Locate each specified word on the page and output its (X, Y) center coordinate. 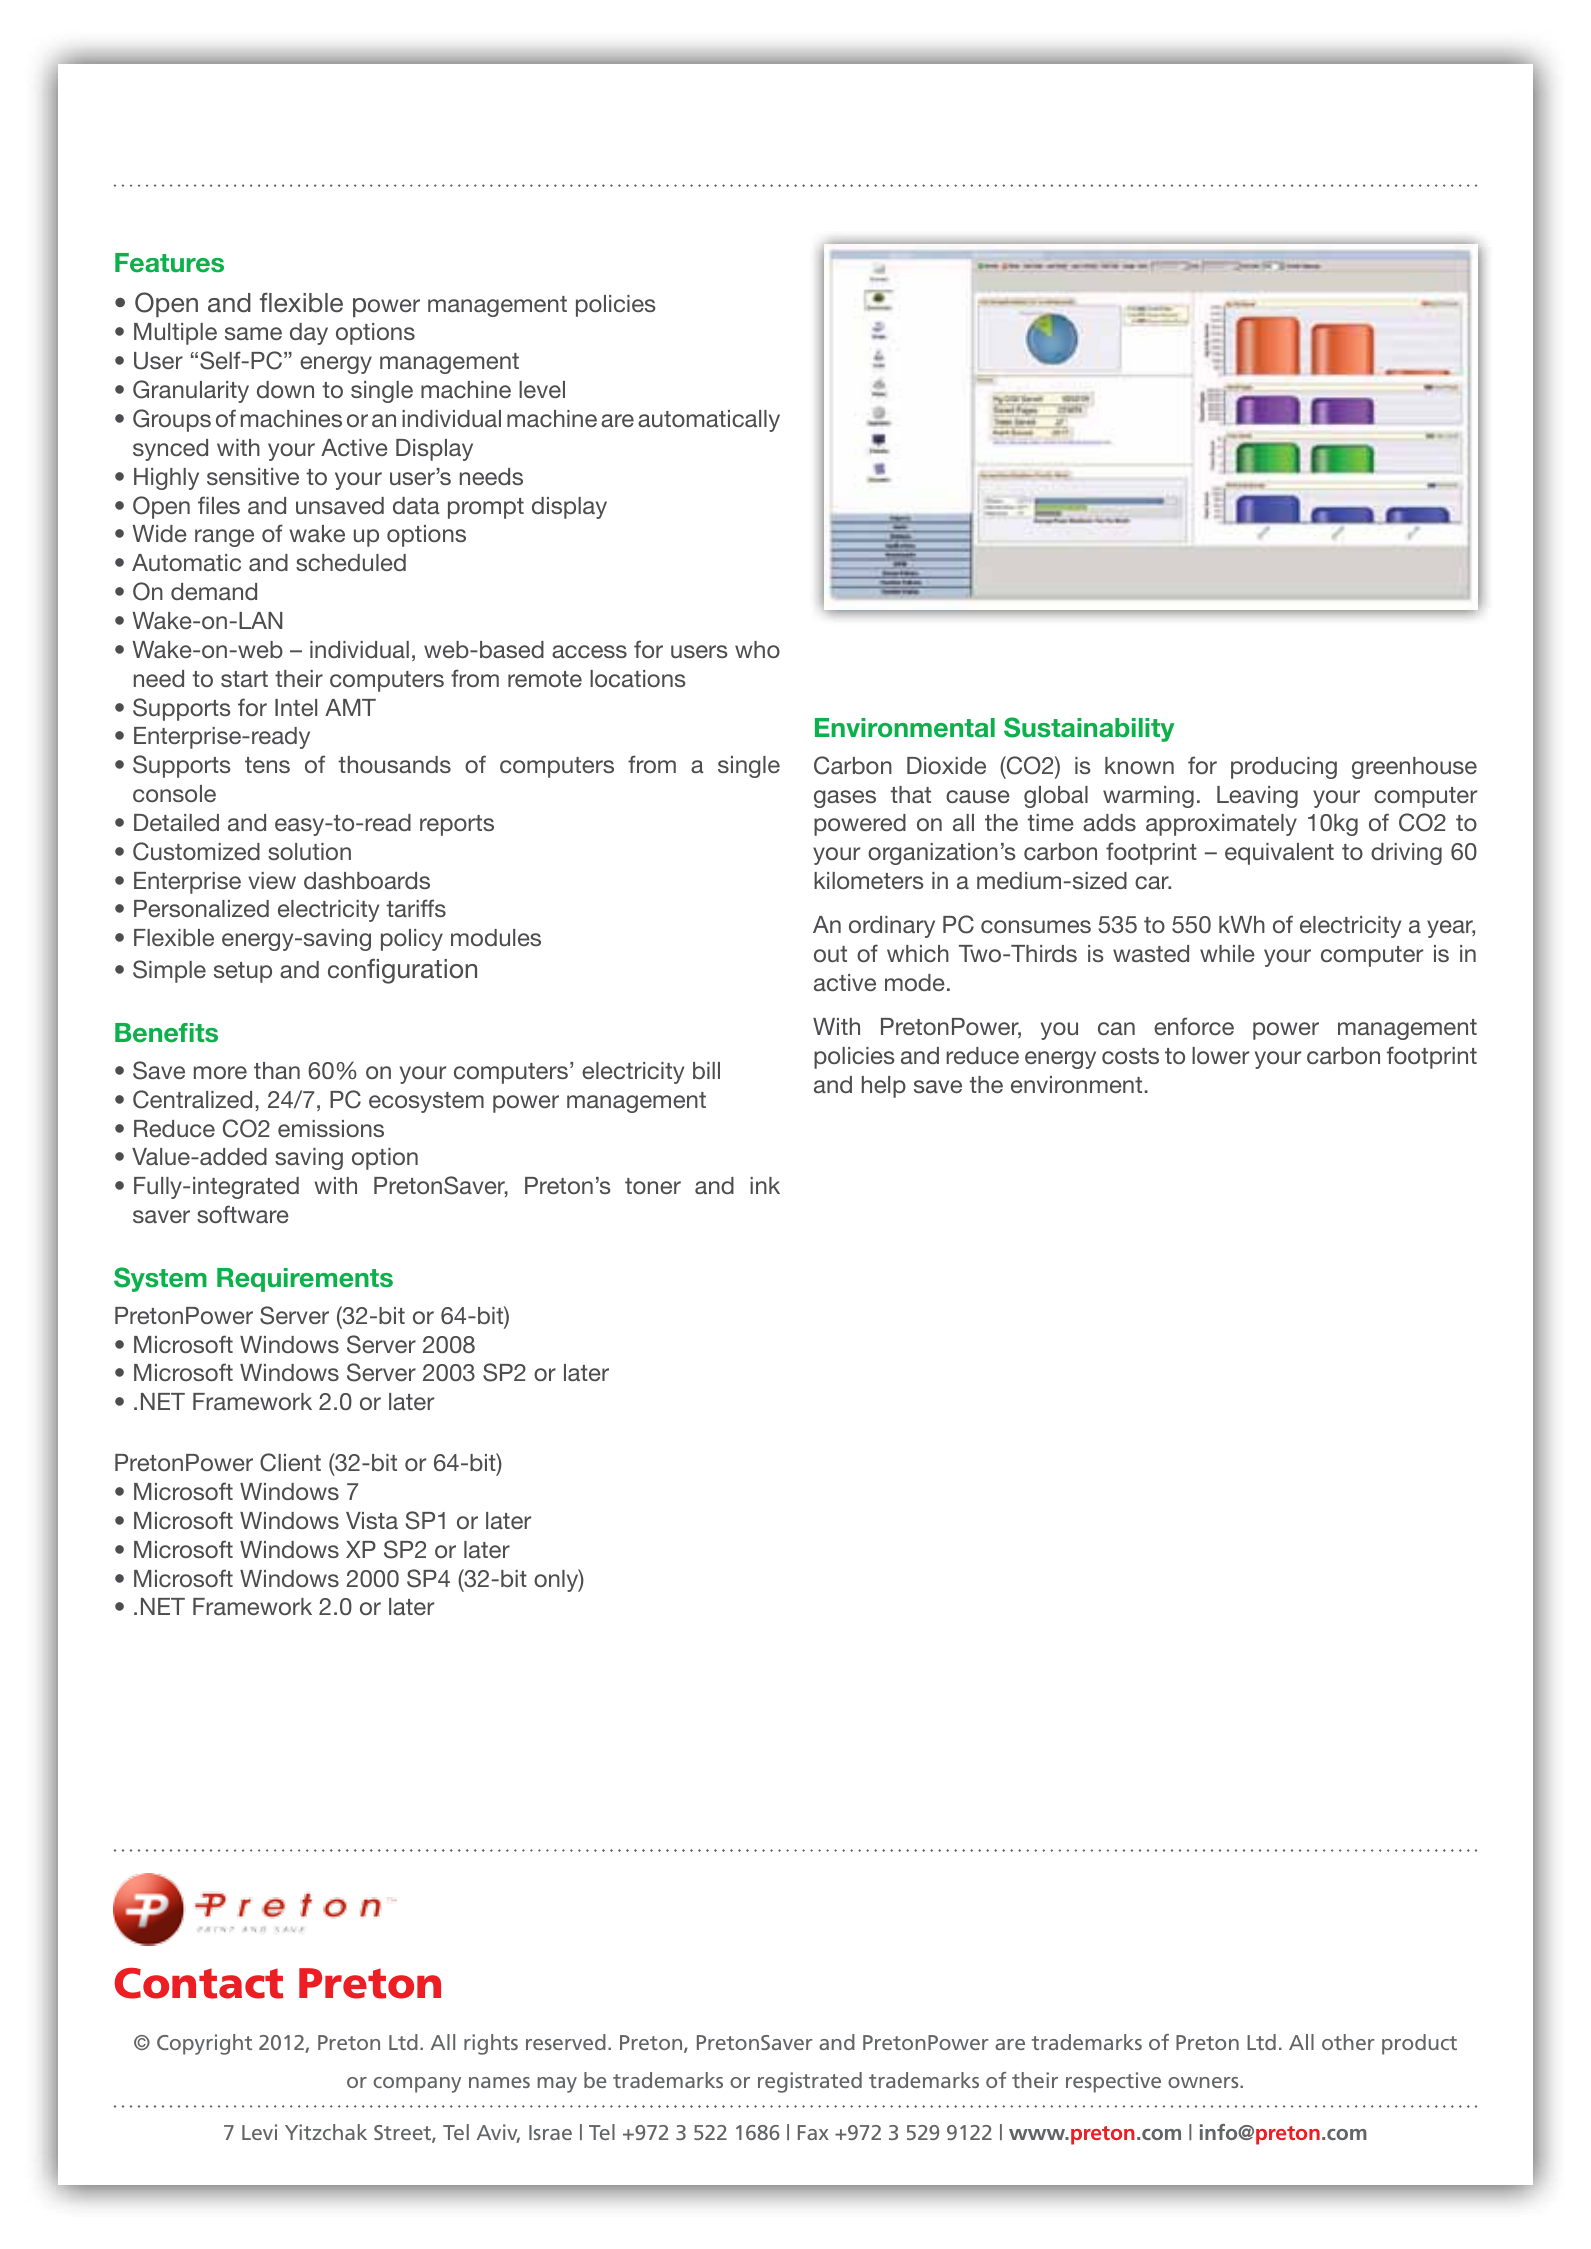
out (830, 954)
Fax (813, 2132)
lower (1220, 1055)
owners (1204, 2082)
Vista (372, 1520)
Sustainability (1089, 729)
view (272, 880)
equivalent (1279, 854)
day (309, 334)
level (542, 389)
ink (765, 1185)
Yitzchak (326, 2132)
